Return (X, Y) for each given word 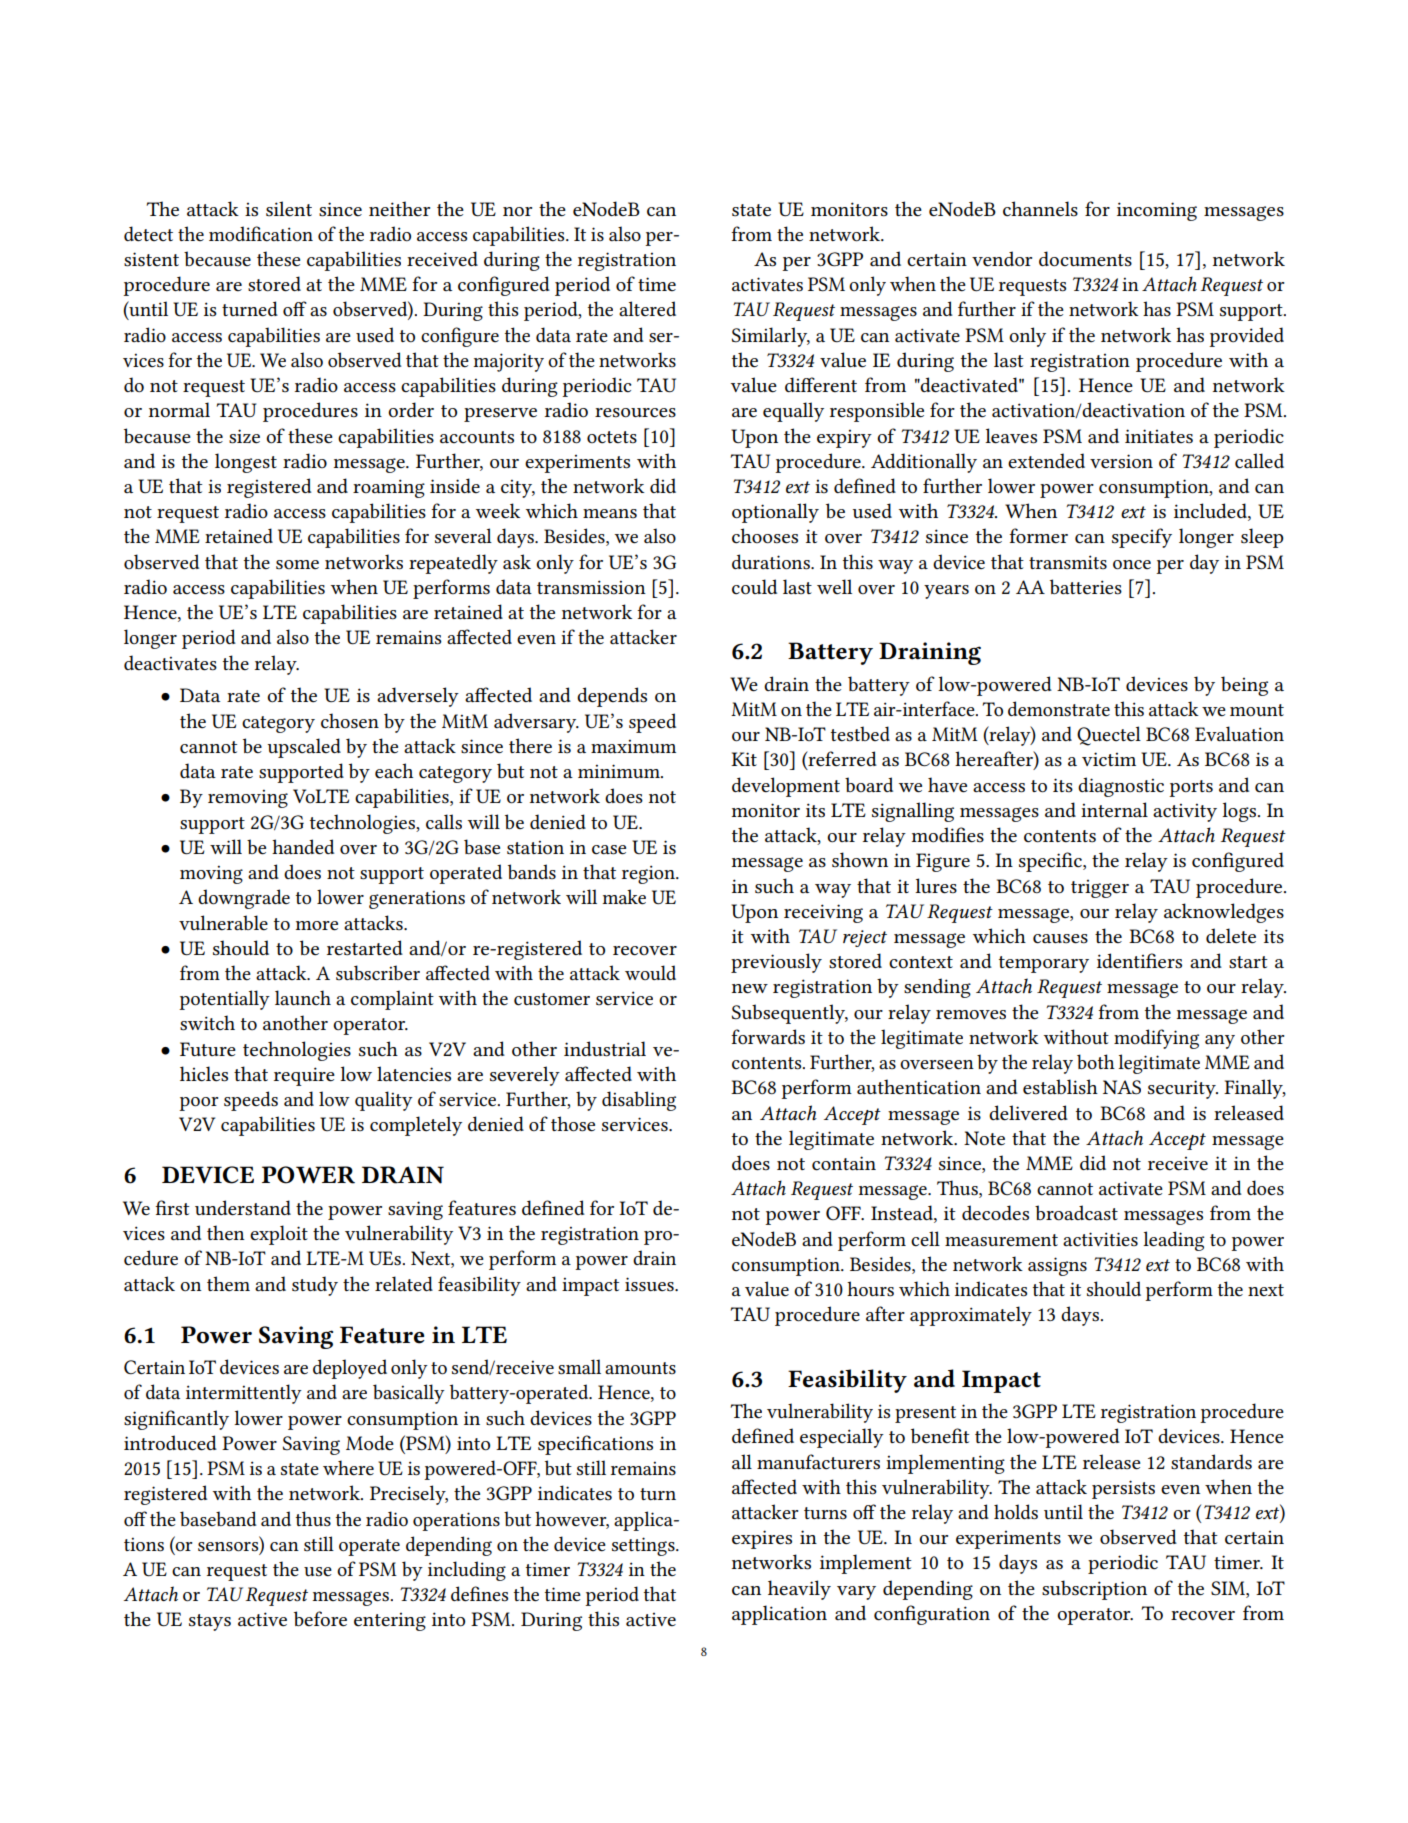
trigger (1100, 889)
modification (261, 234)
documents (1085, 259)
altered (647, 309)
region (649, 874)
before (320, 1619)
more (317, 926)
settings (644, 1546)
